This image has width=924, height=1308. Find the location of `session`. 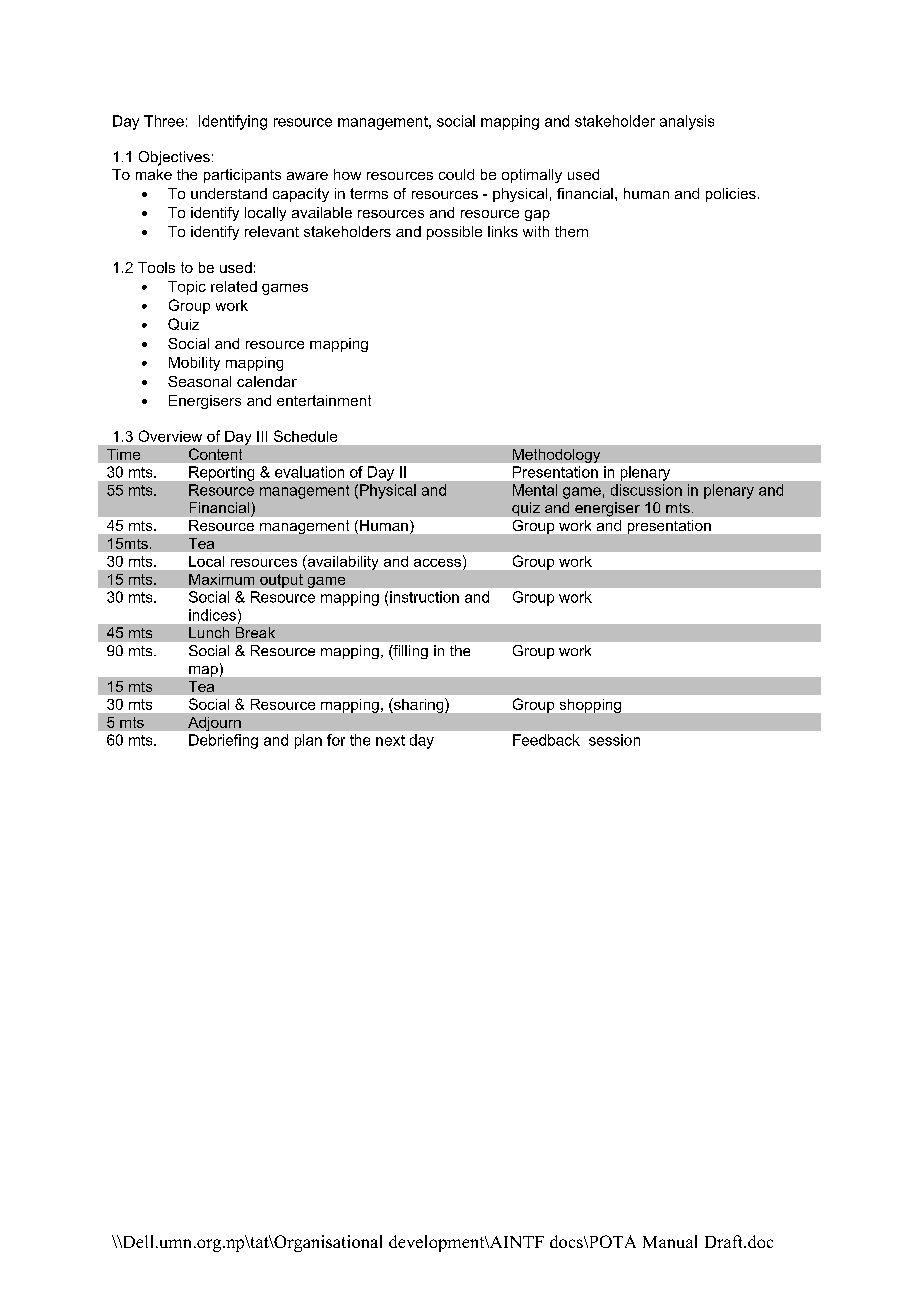

session is located at coordinates (614, 740).
